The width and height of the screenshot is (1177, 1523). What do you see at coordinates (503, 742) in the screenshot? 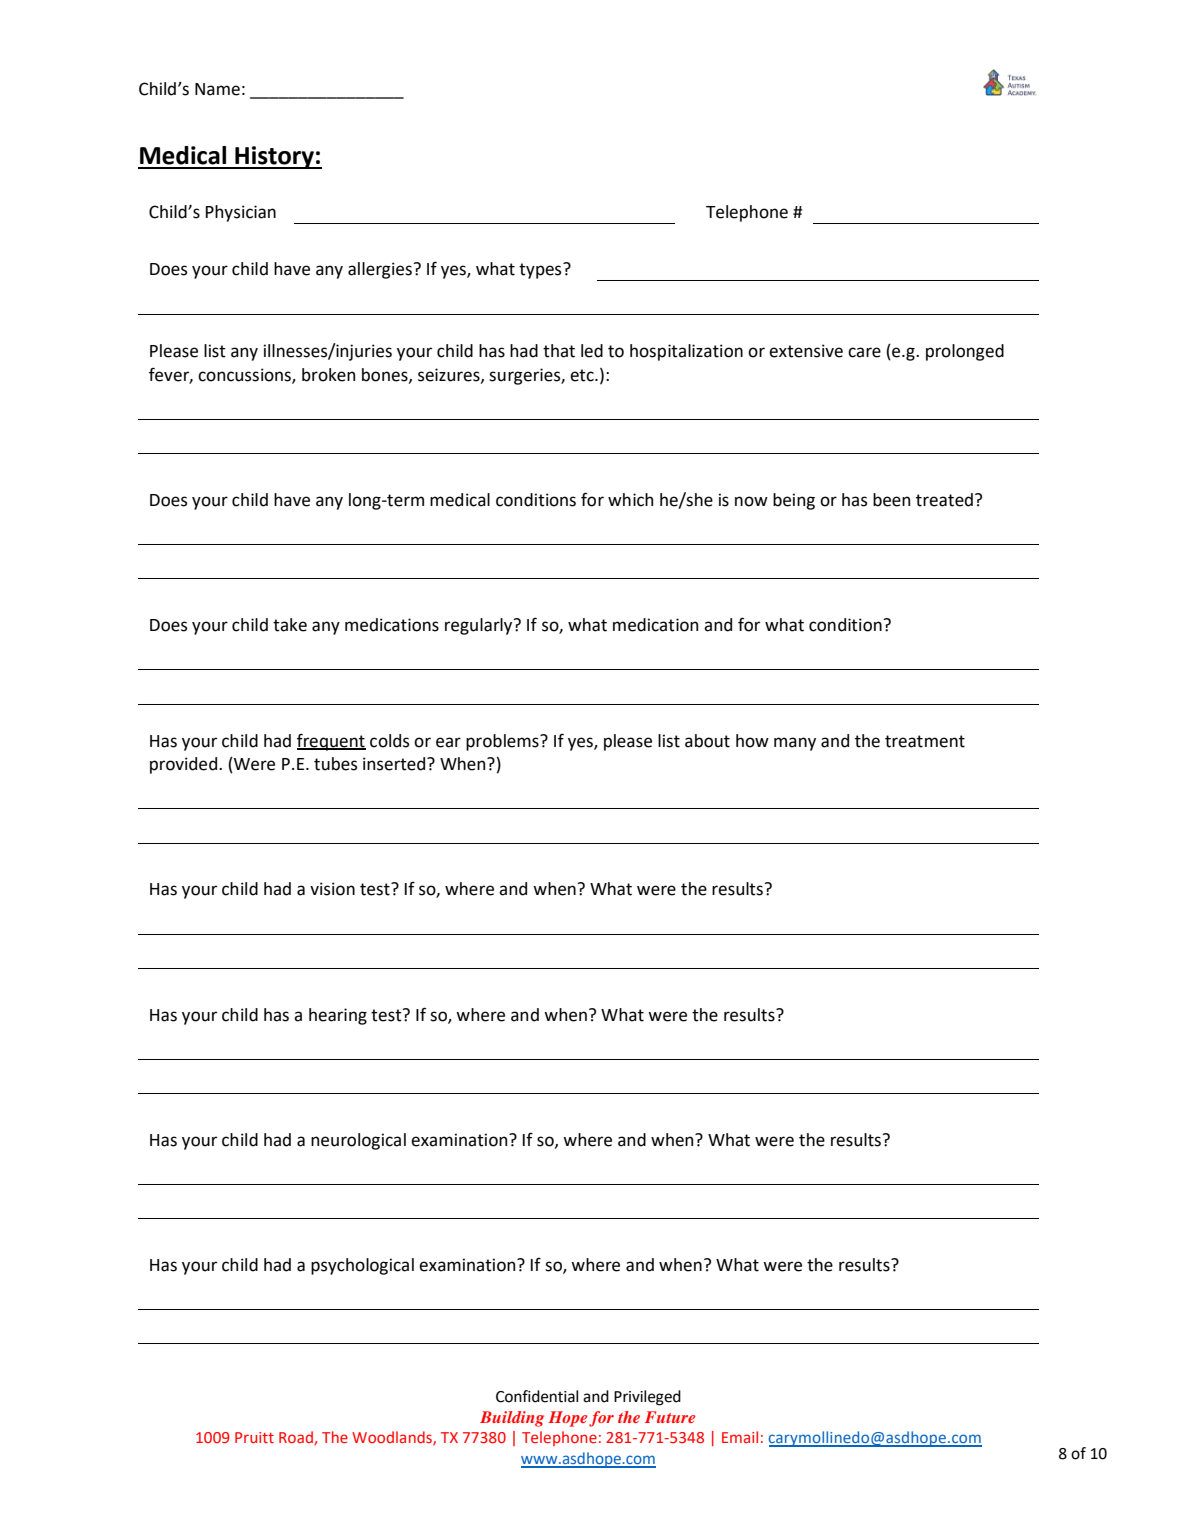
I see `problems` at bounding box center [503, 742].
